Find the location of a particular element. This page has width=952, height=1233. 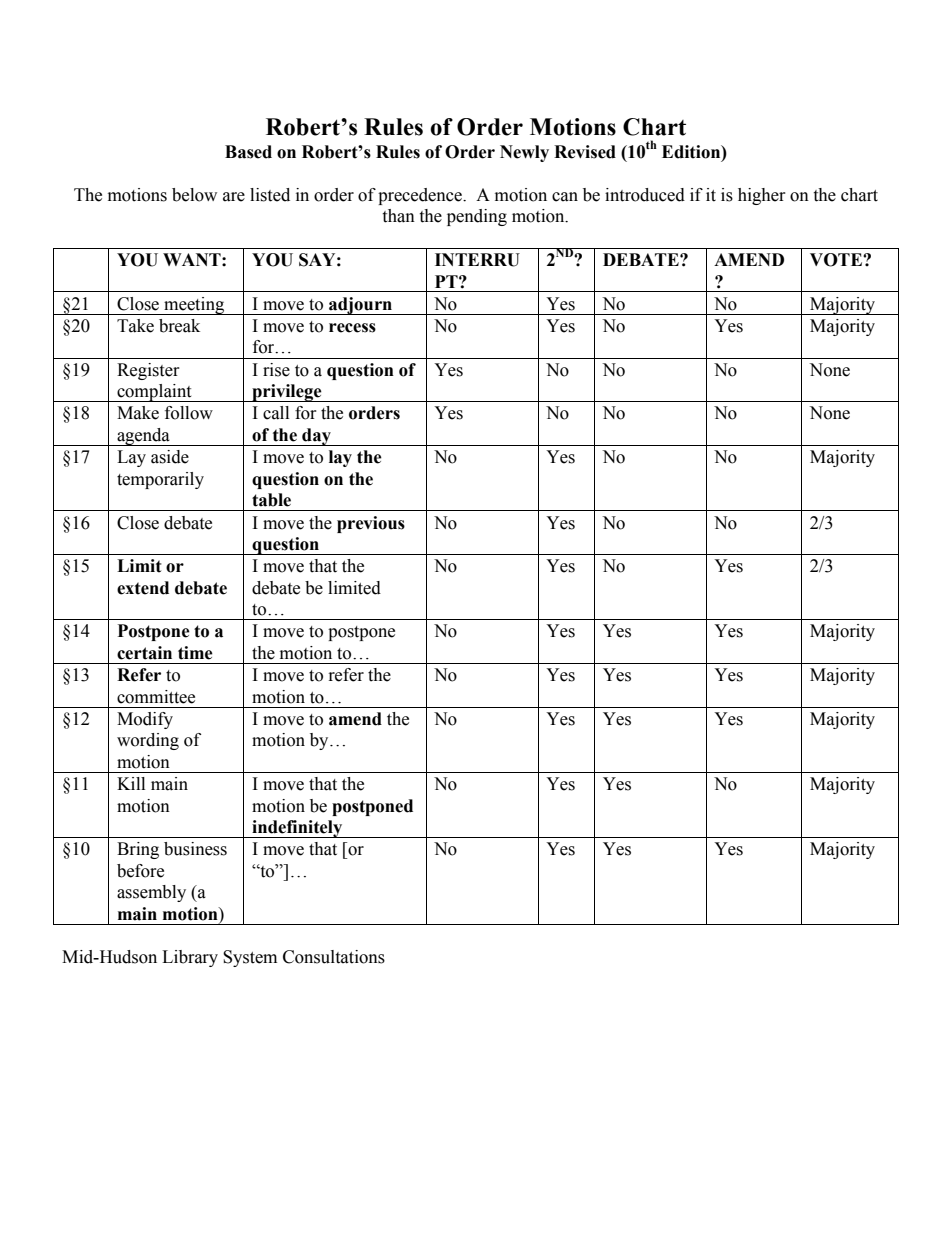

below is located at coordinates (194, 195).
